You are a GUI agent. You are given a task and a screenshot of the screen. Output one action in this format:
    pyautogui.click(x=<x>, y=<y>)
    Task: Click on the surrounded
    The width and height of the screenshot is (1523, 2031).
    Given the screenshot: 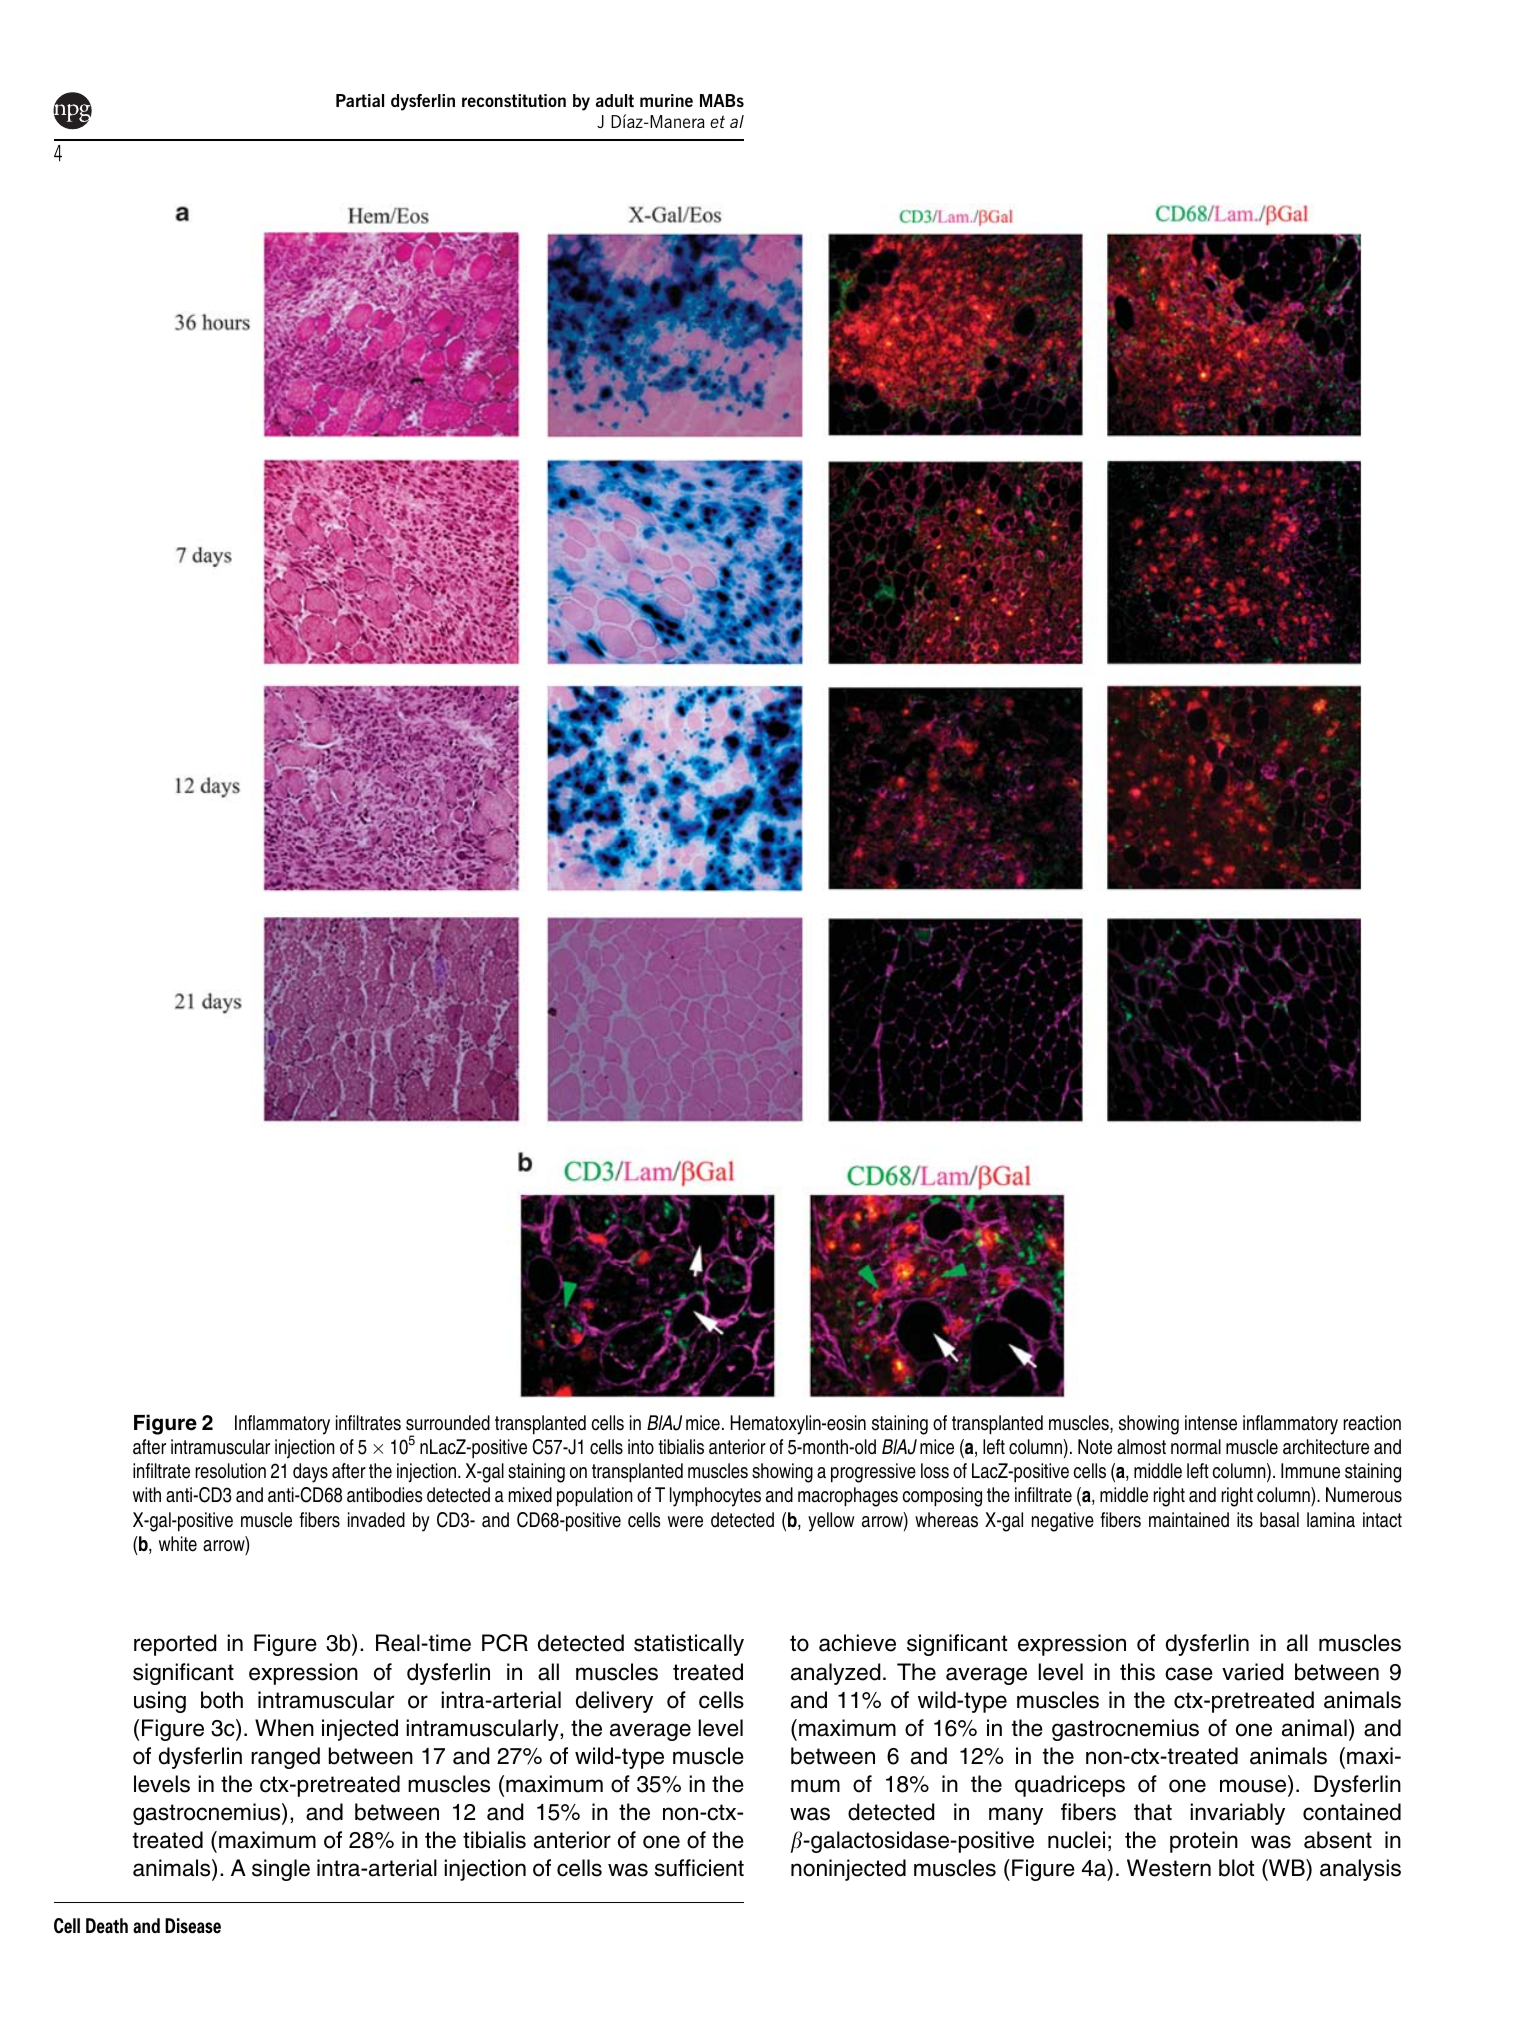 What is the action you would take?
    pyautogui.click(x=448, y=1423)
